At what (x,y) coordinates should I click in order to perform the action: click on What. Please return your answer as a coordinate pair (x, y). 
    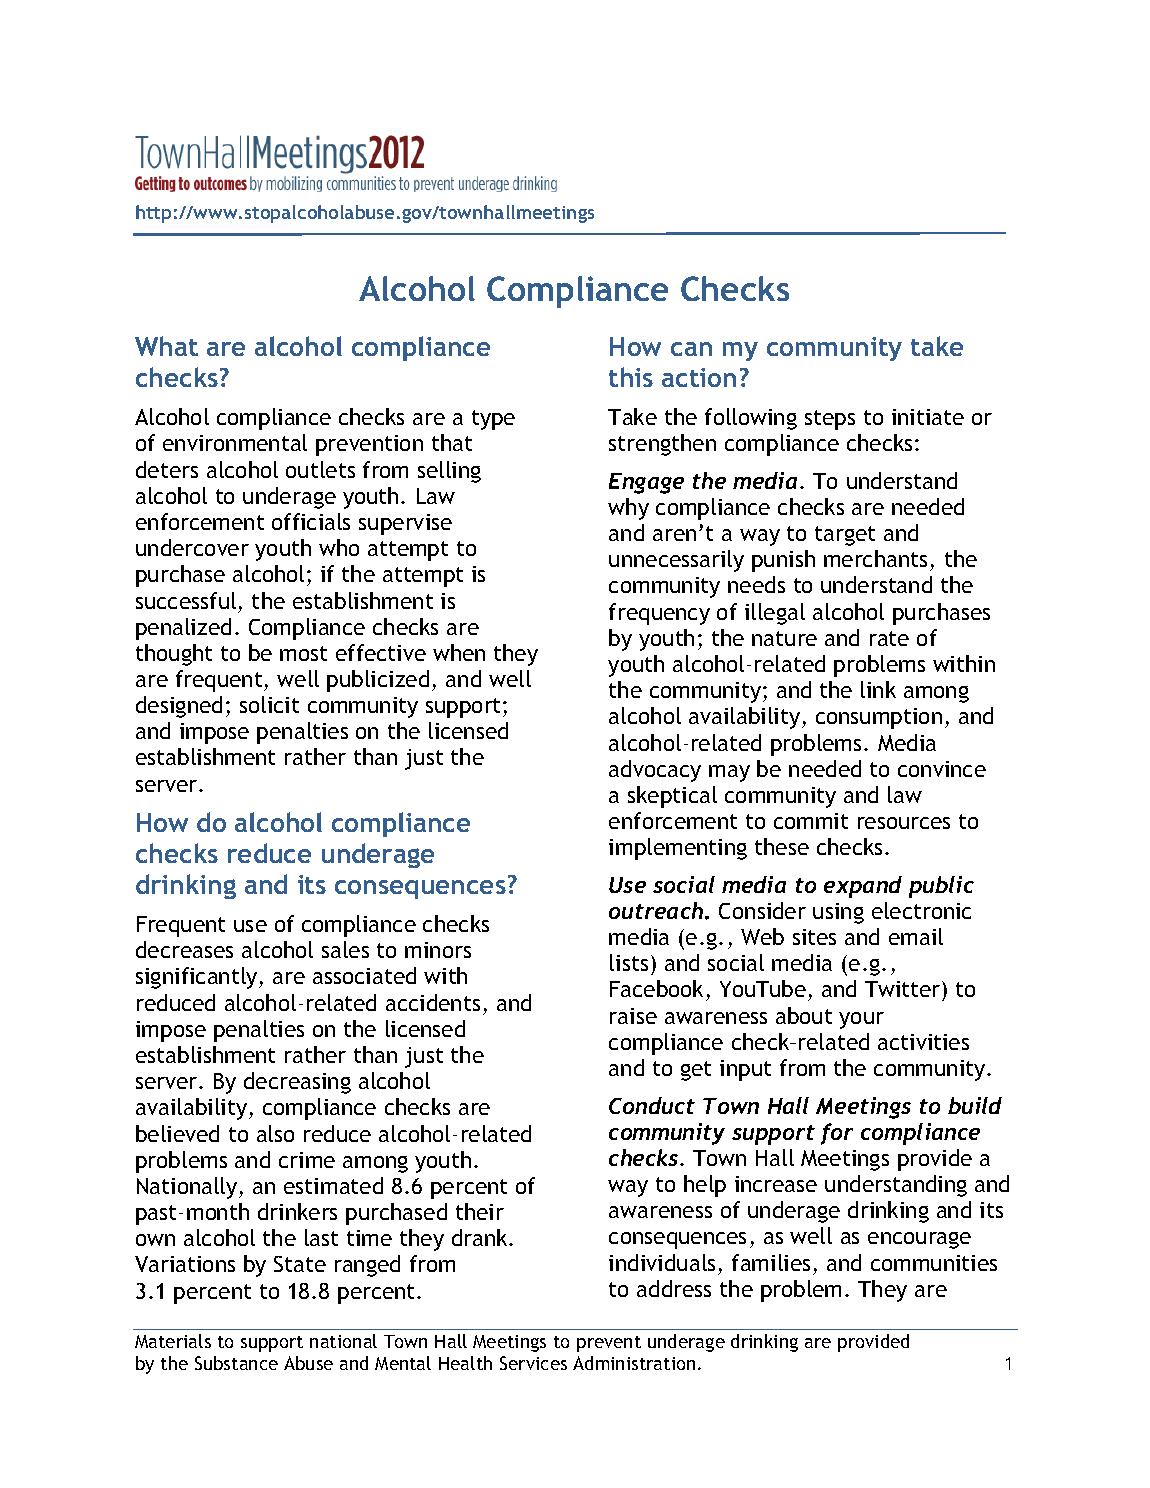
    Looking at the image, I should click on (166, 346).
